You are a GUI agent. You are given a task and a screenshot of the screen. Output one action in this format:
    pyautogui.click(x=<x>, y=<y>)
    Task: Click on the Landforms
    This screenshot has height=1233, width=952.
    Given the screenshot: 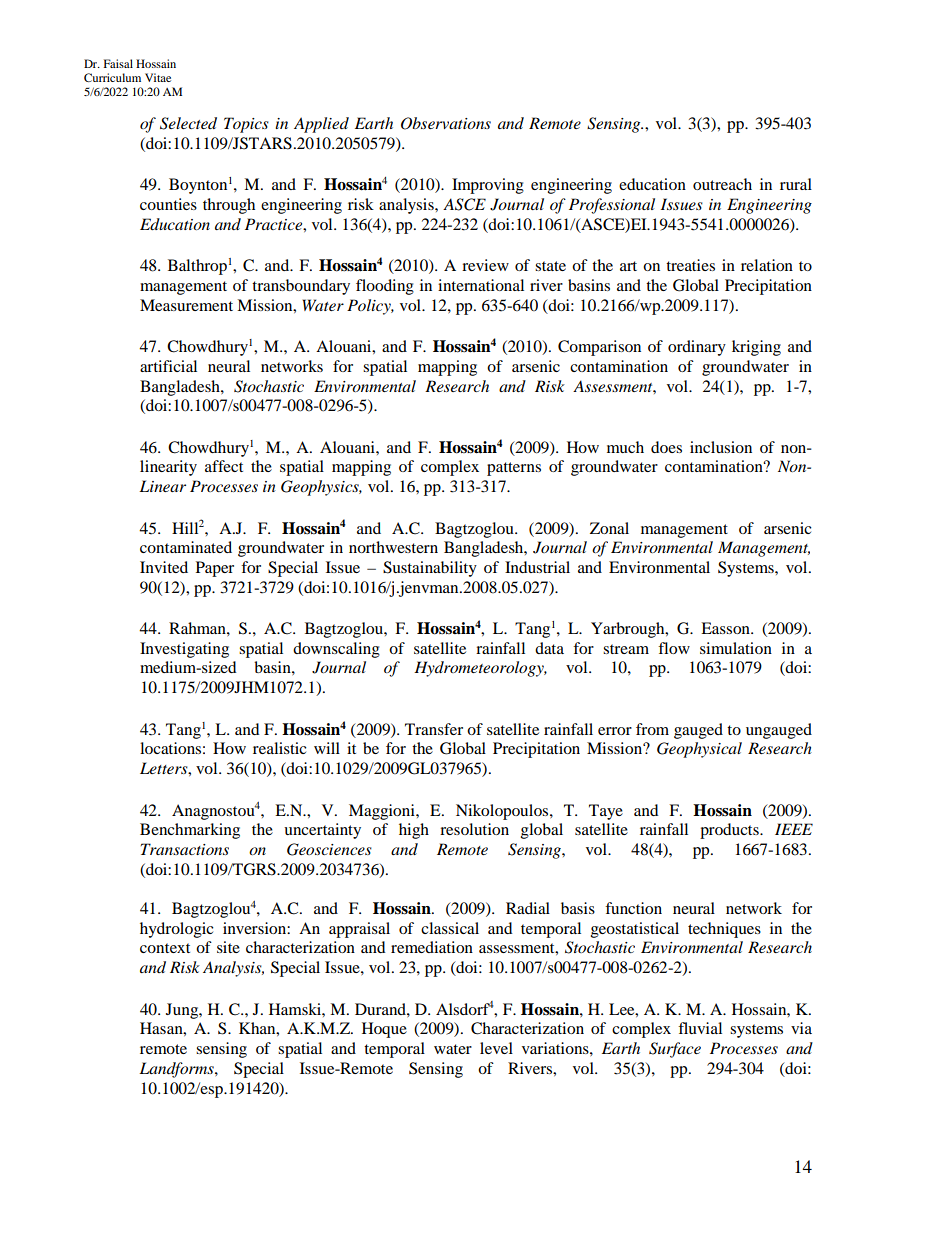 What is the action you would take?
    pyautogui.click(x=177, y=1070)
